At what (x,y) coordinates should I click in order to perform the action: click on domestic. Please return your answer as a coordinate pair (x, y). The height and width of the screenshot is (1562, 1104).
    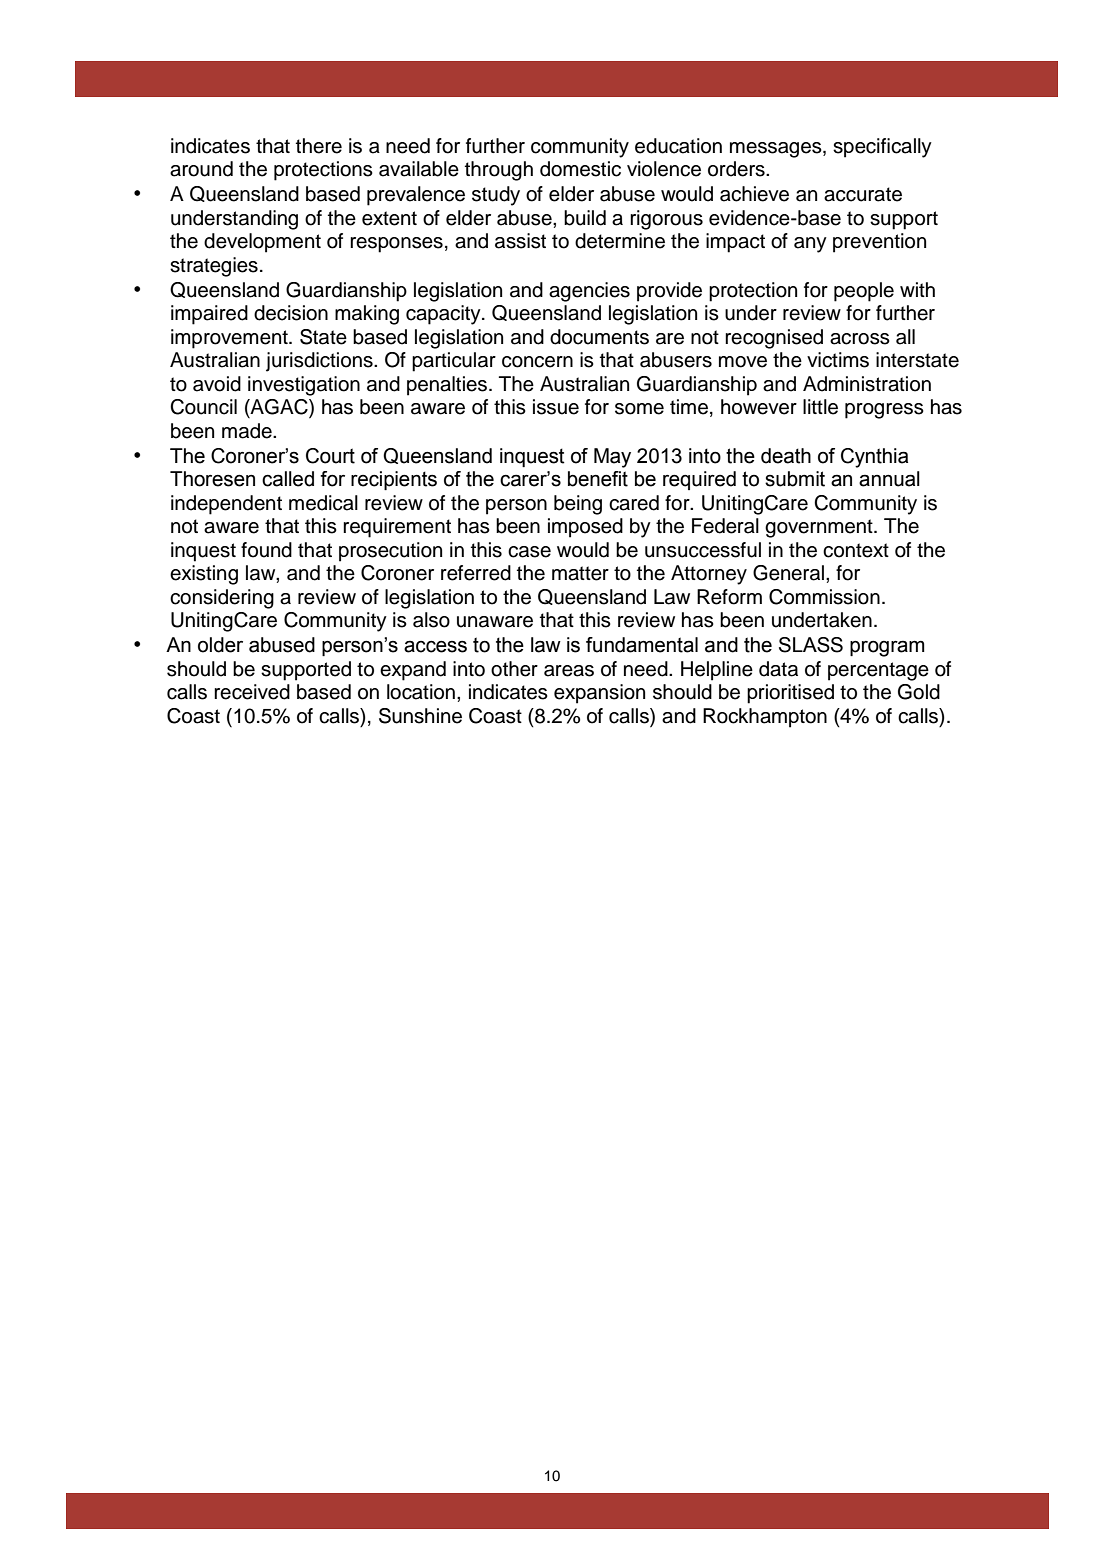
    Looking at the image, I should click on (580, 169).
